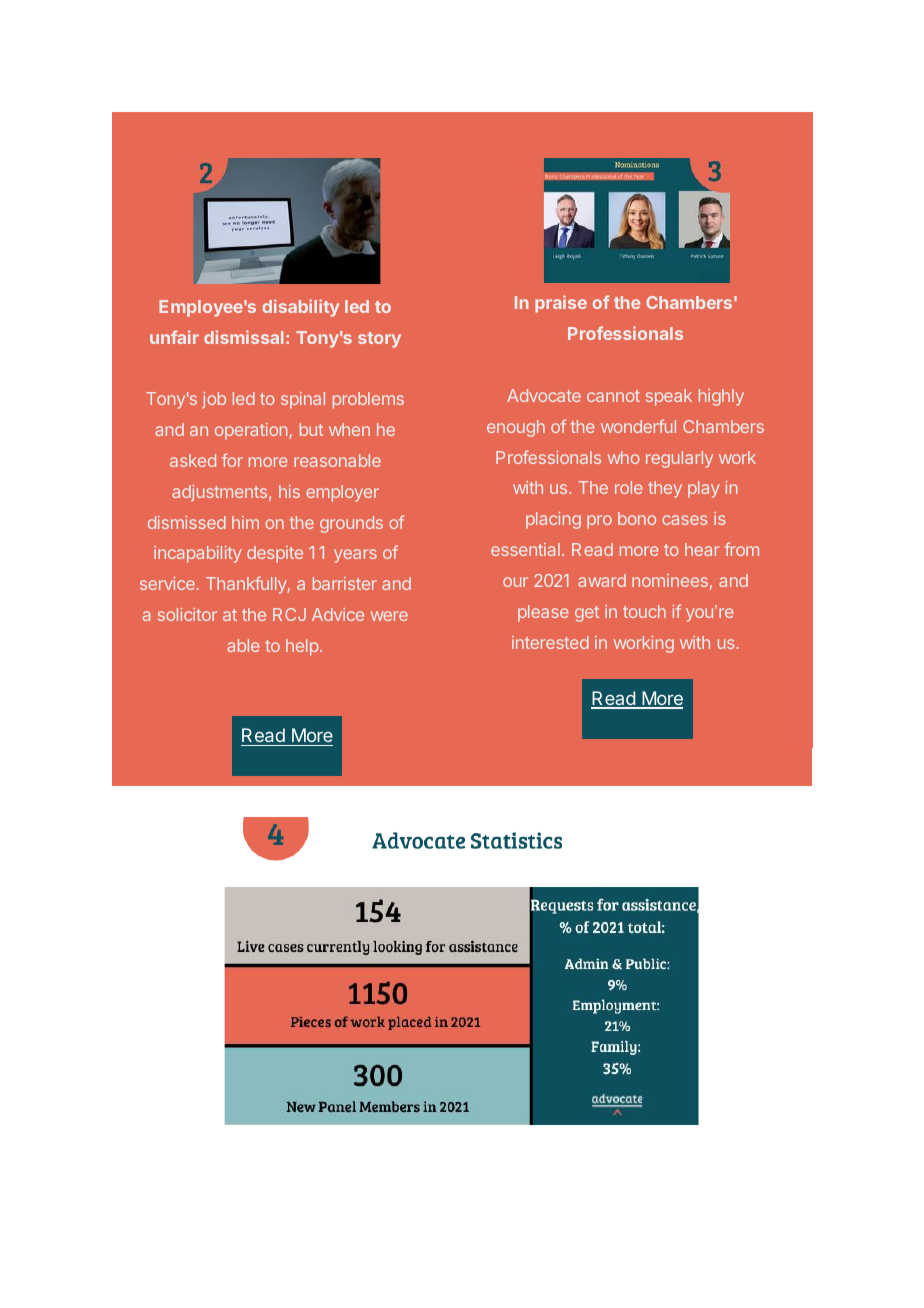  Describe the element at coordinates (670, 580) in the screenshot. I see `nominees` at that location.
